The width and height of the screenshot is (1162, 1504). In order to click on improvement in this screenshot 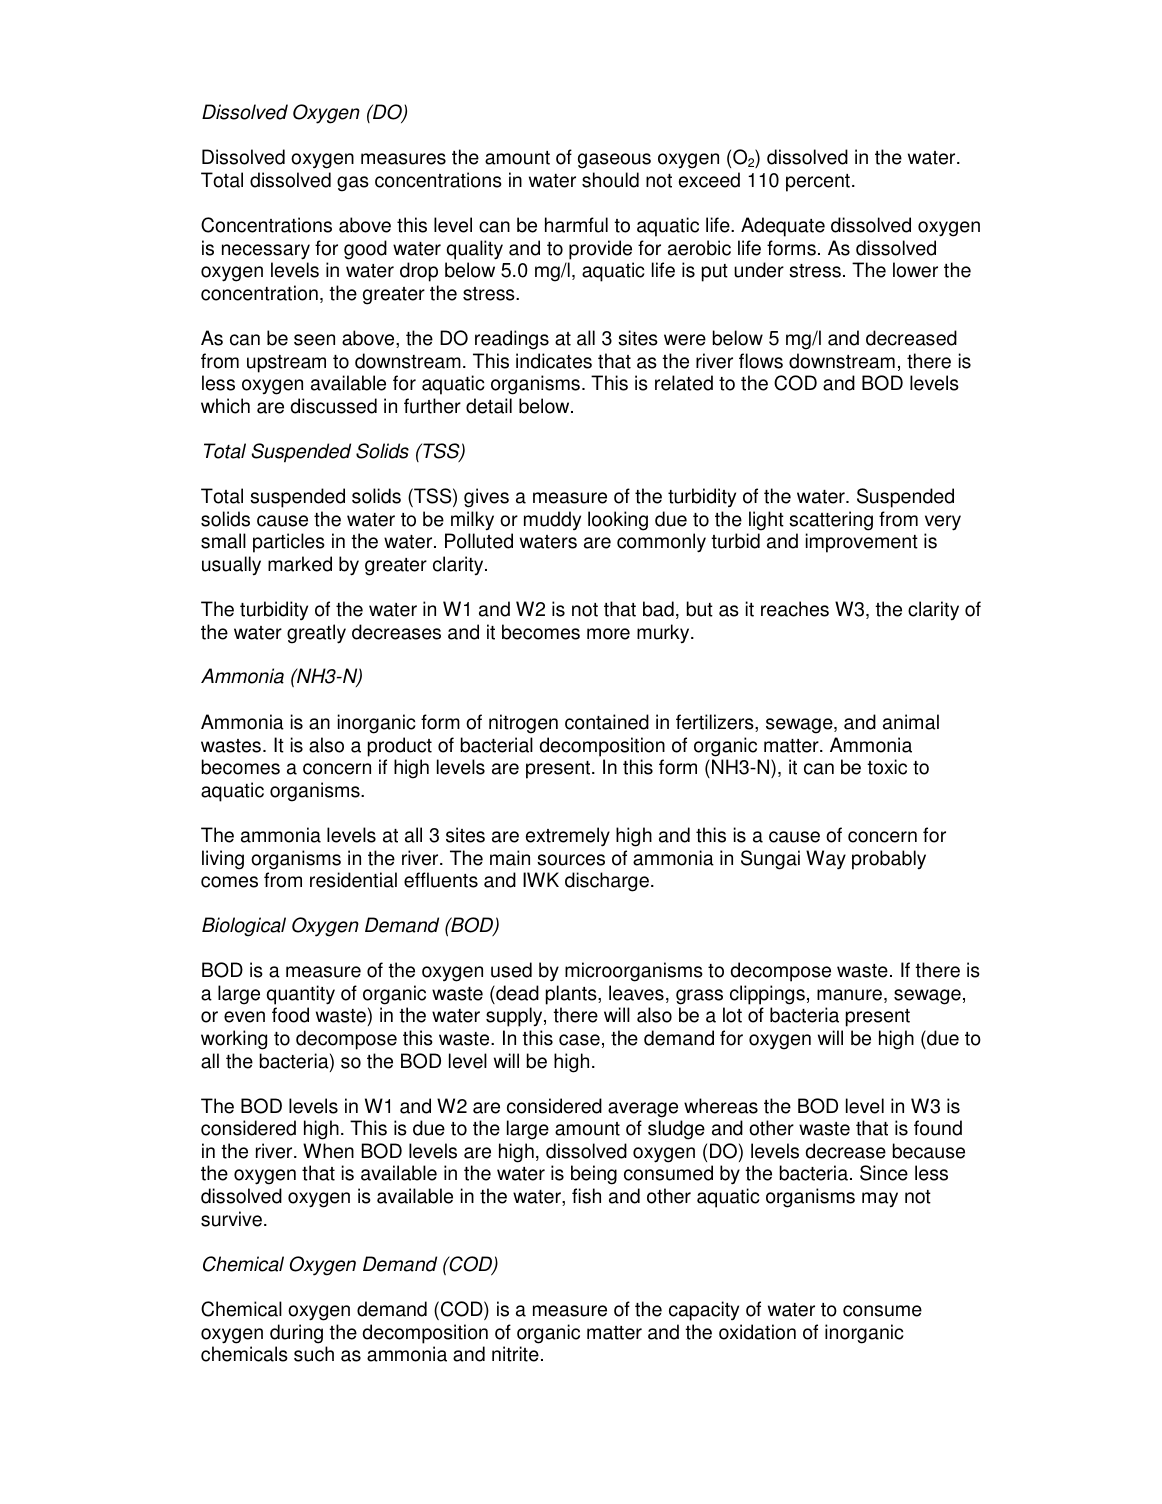, I will do `click(861, 543)`.
